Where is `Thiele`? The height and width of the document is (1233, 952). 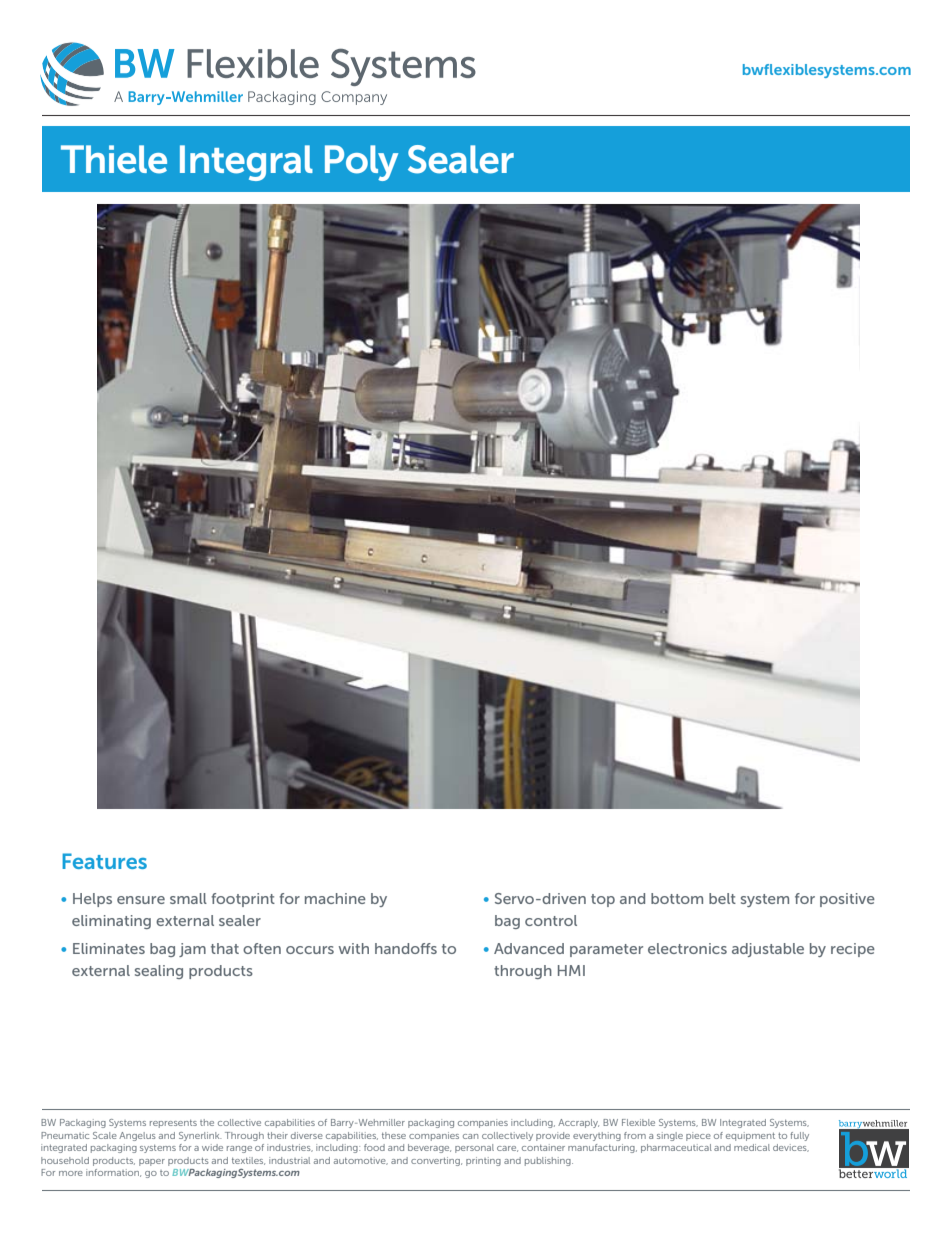 Thiele is located at coordinates (114, 159).
